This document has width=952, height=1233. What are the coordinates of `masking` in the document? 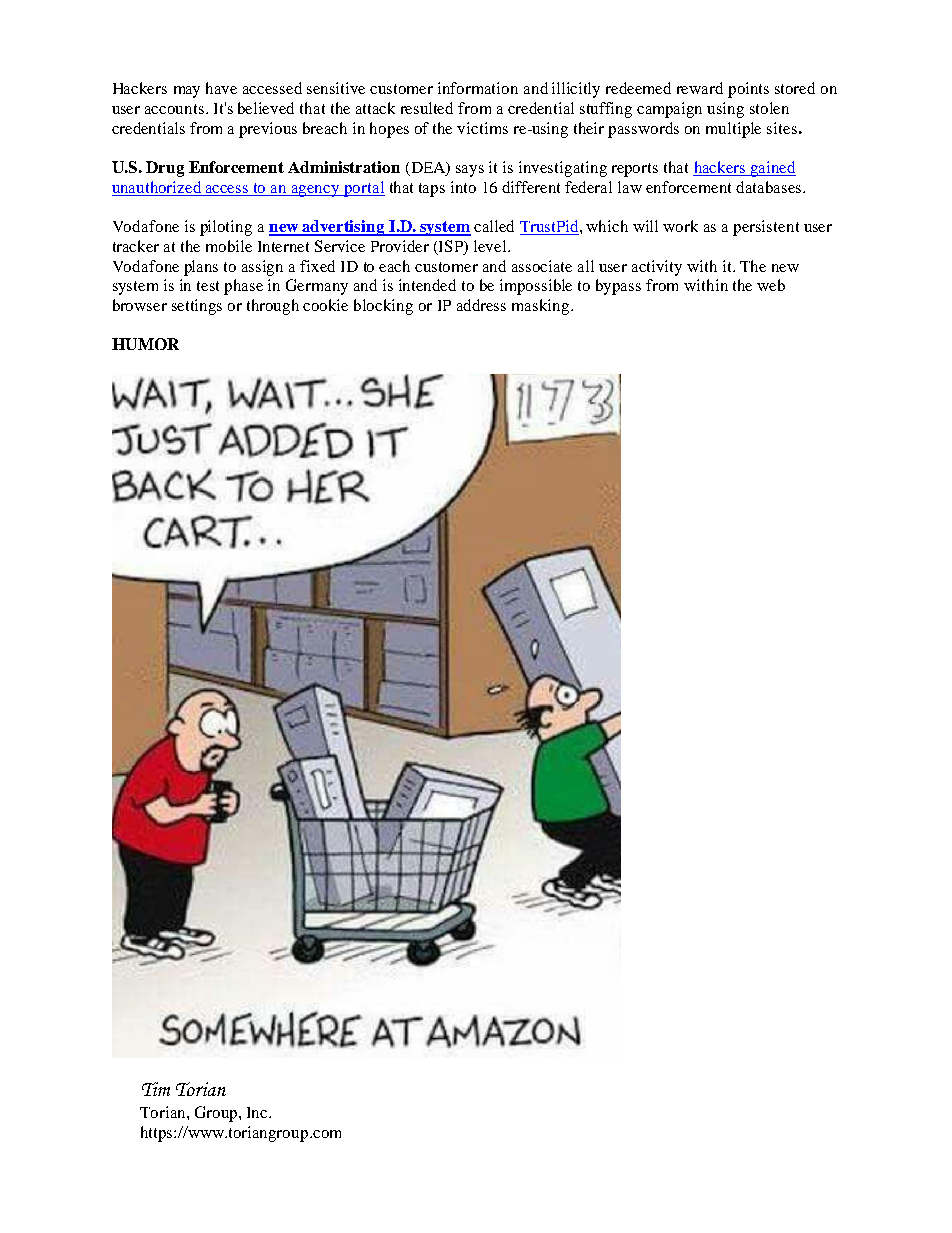 It's located at (542, 307).
